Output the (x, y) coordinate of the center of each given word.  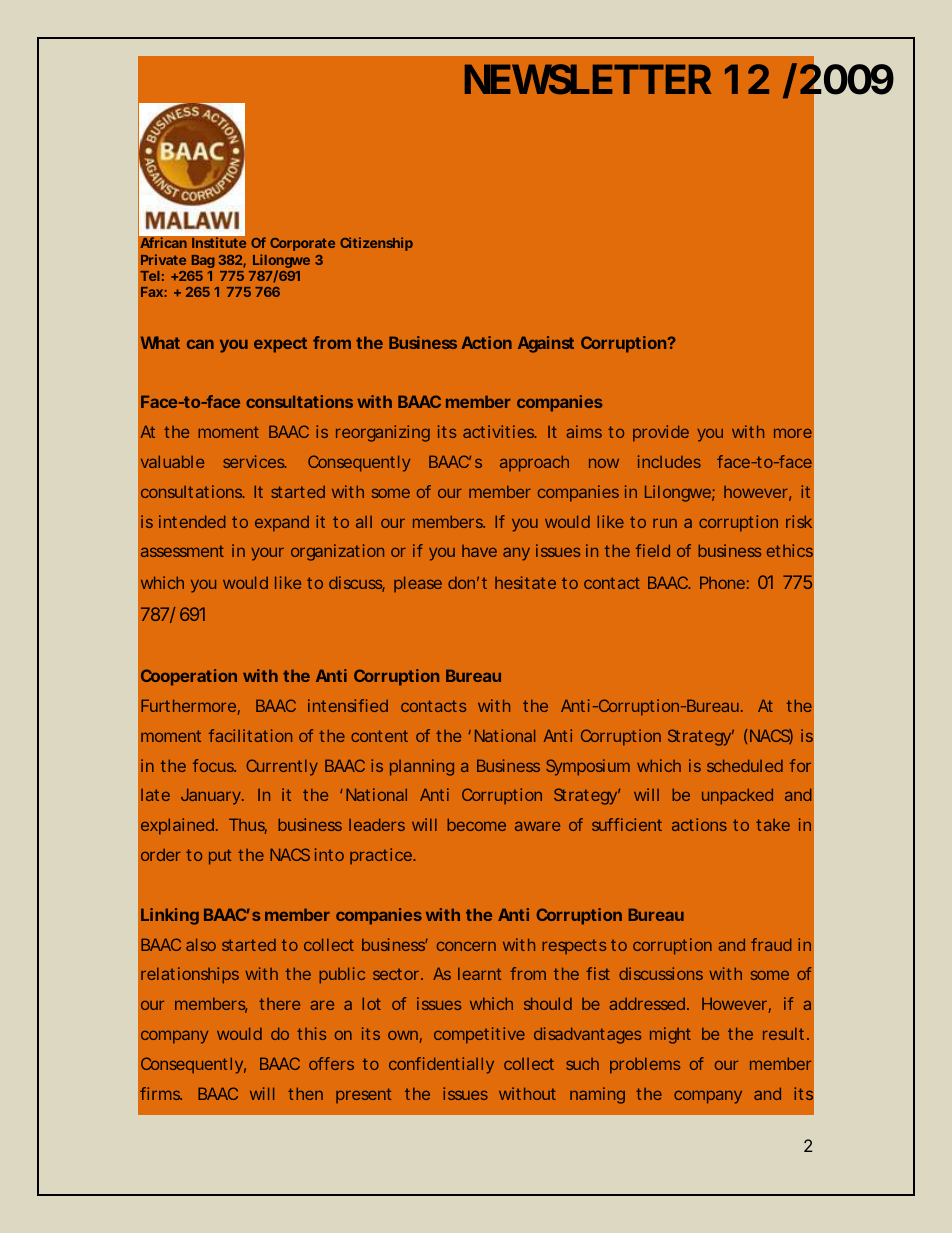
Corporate (302, 244)
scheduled (745, 765)
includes (669, 461)
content (379, 736)
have (479, 551)
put (220, 857)
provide (661, 433)
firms (161, 1093)
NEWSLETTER (588, 79)
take (773, 825)
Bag (203, 261)
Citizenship (376, 244)
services (254, 461)
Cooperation (189, 677)
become (476, 824)
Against (546, 344)
